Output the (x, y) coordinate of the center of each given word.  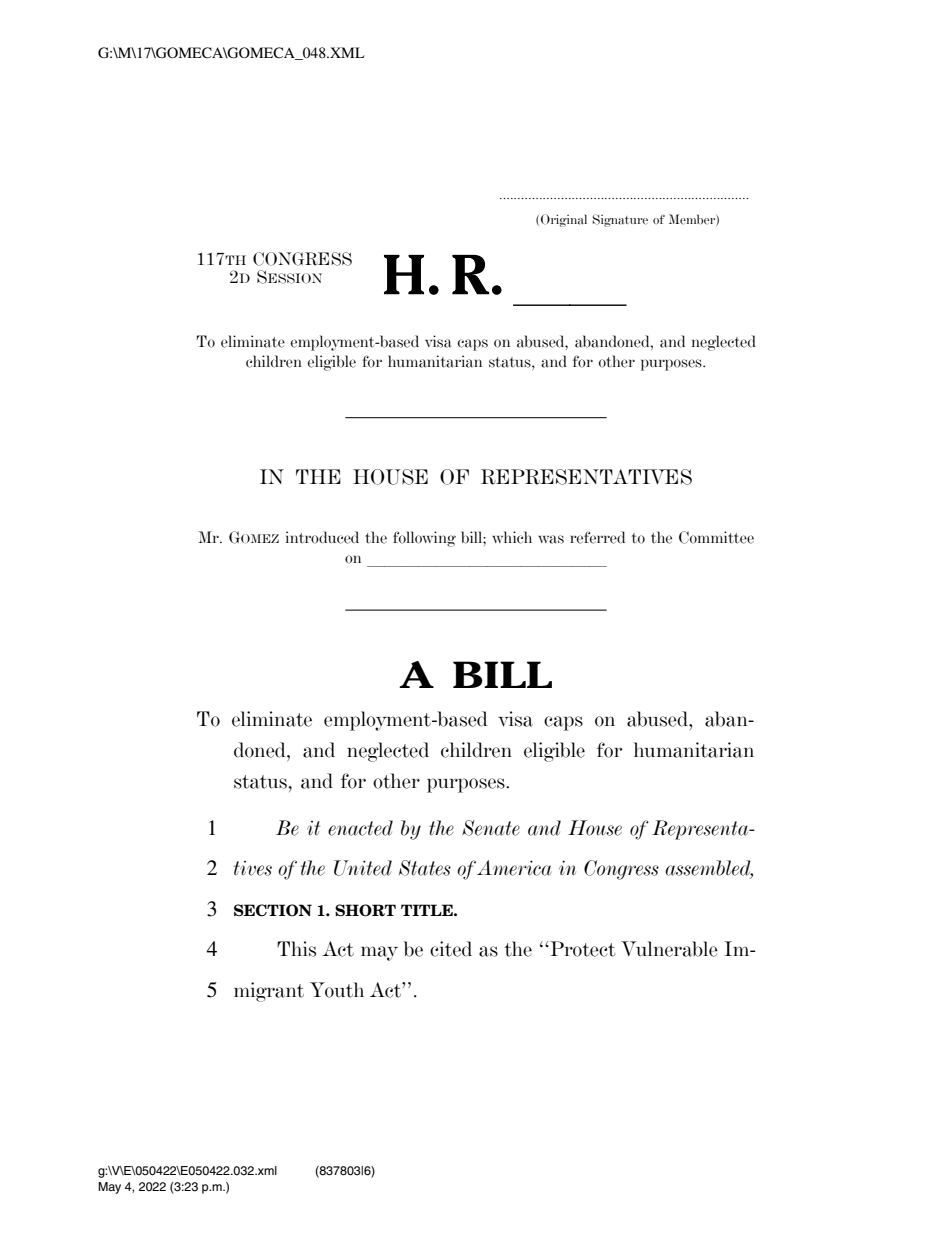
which (512, 537)
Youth (337, 990)
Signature (620, 220)
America (514, 868)
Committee (716, 537)
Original (564, 220)
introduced (322, 537)
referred (597, 537)
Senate (491, 828)
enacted (360, 828)
